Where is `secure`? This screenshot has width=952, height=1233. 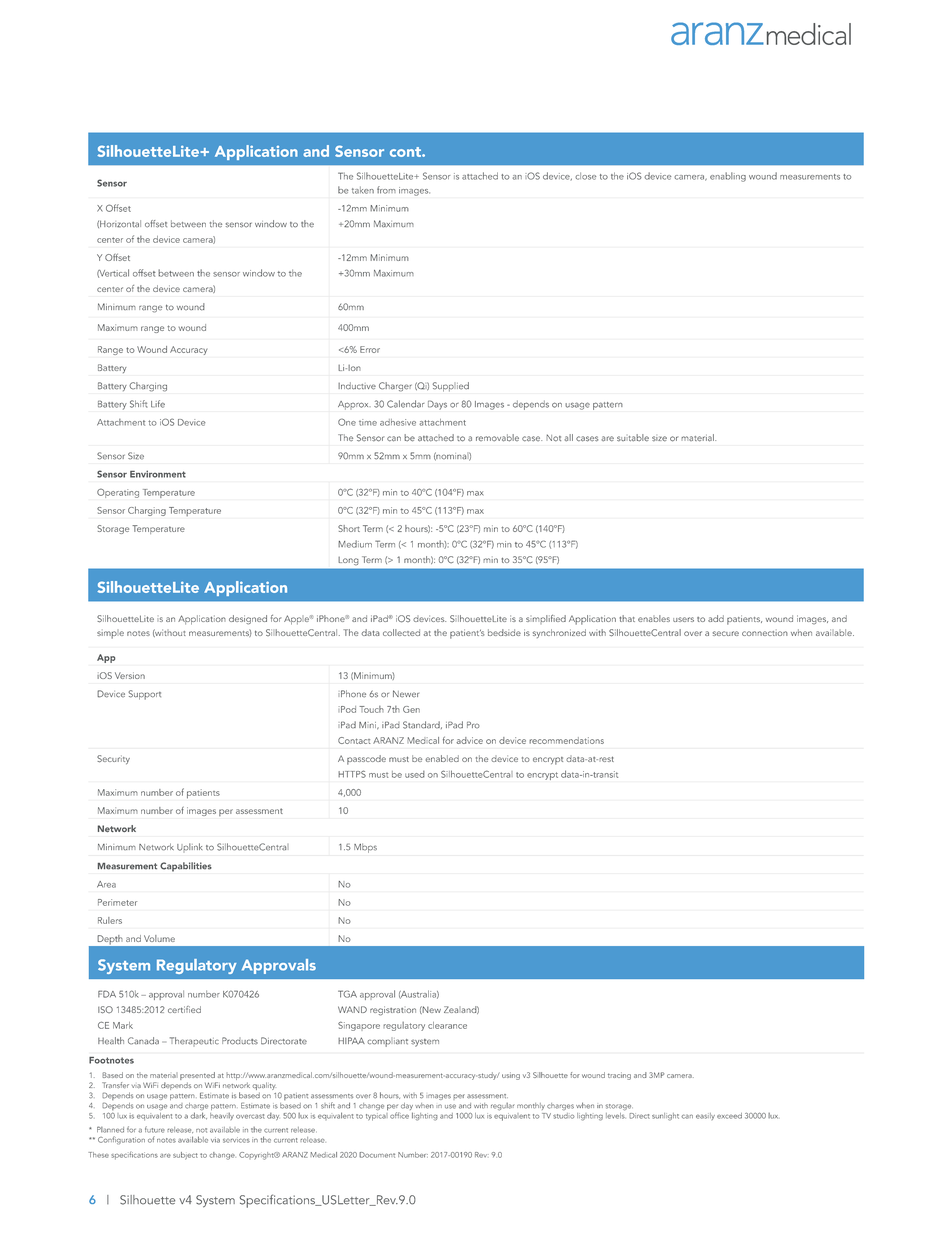 secure is located at coordinates (726, 633).
